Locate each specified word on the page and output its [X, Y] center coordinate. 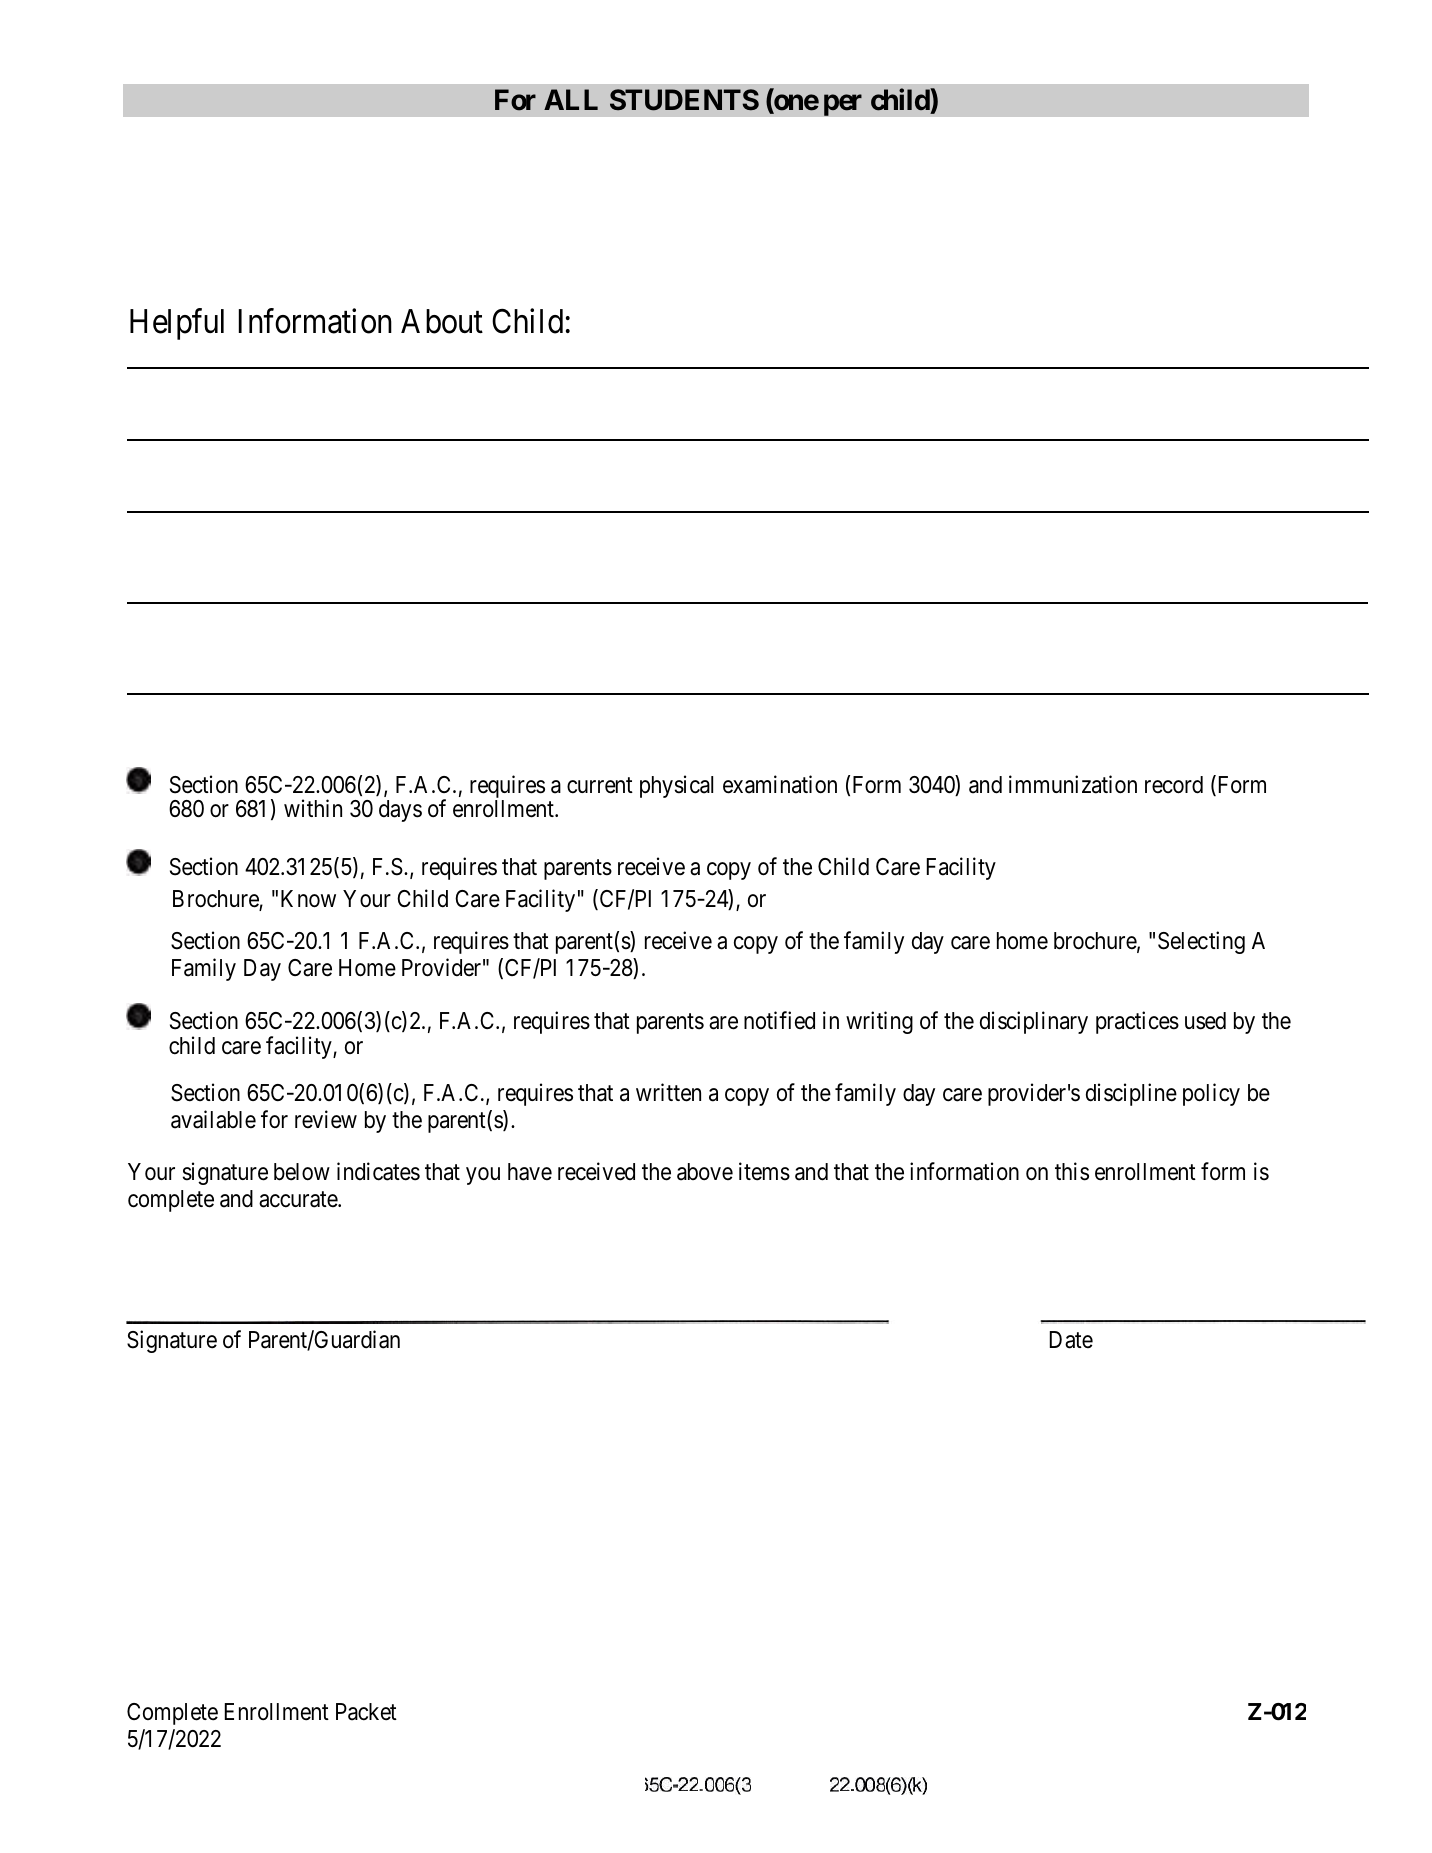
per [843, 105]
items [764, 1171]
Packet [366, 1712]
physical [676, 786]
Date [1071, 1340]
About [442, 321]
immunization [1073, 784]
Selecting [1201, 943]
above [705, 1172]
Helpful [177, 324]
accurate [299, 1200]
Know [308, 899]
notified [779, 1020]
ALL [571, 99]
